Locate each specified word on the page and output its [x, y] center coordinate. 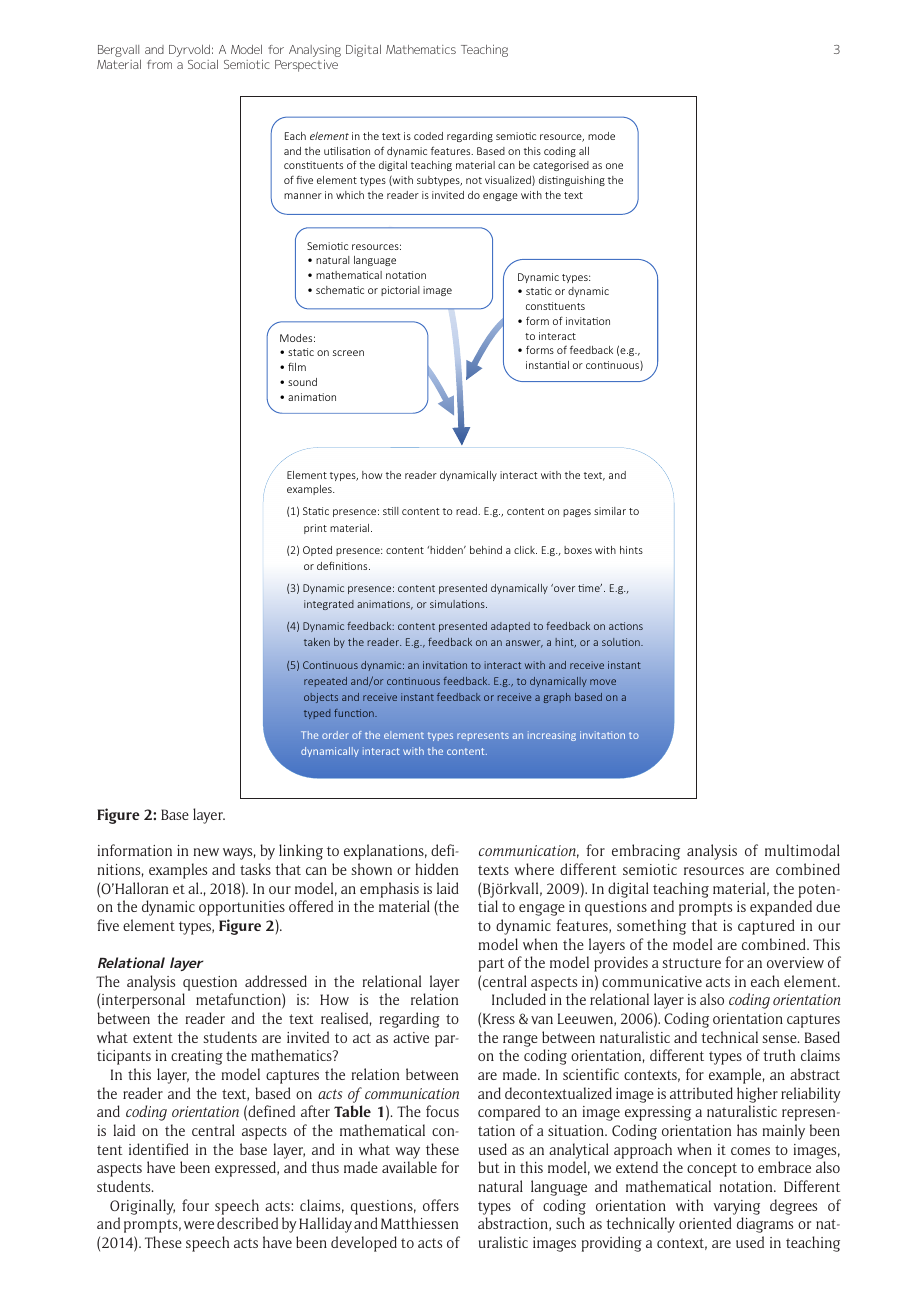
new [206, 852]
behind [486, 550]
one [614, 166]
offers [441, 1205]
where [534, 869]
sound [302, 382]
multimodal [802, 850]
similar [610, 511]
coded [428, 136]
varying [737, 1207]
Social [203, 64]
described [247, 1223]
